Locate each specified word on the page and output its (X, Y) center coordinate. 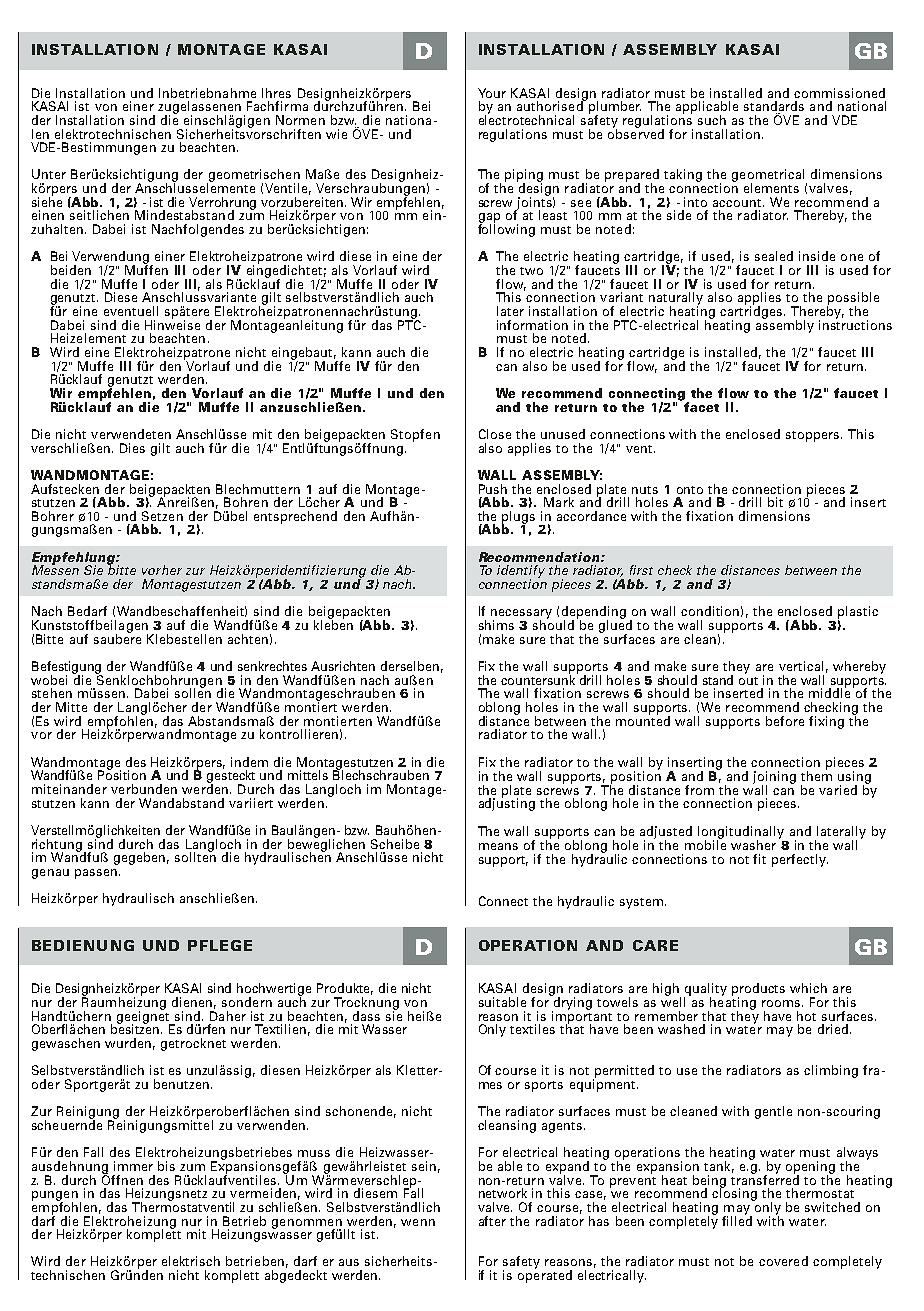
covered (783, 1261)
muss (314, 1153)
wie (336, 134)
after (492, 1221)
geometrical (769, 177)
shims (496, 625)
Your (492, 93)
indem (249, 762)
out (748, 681)
